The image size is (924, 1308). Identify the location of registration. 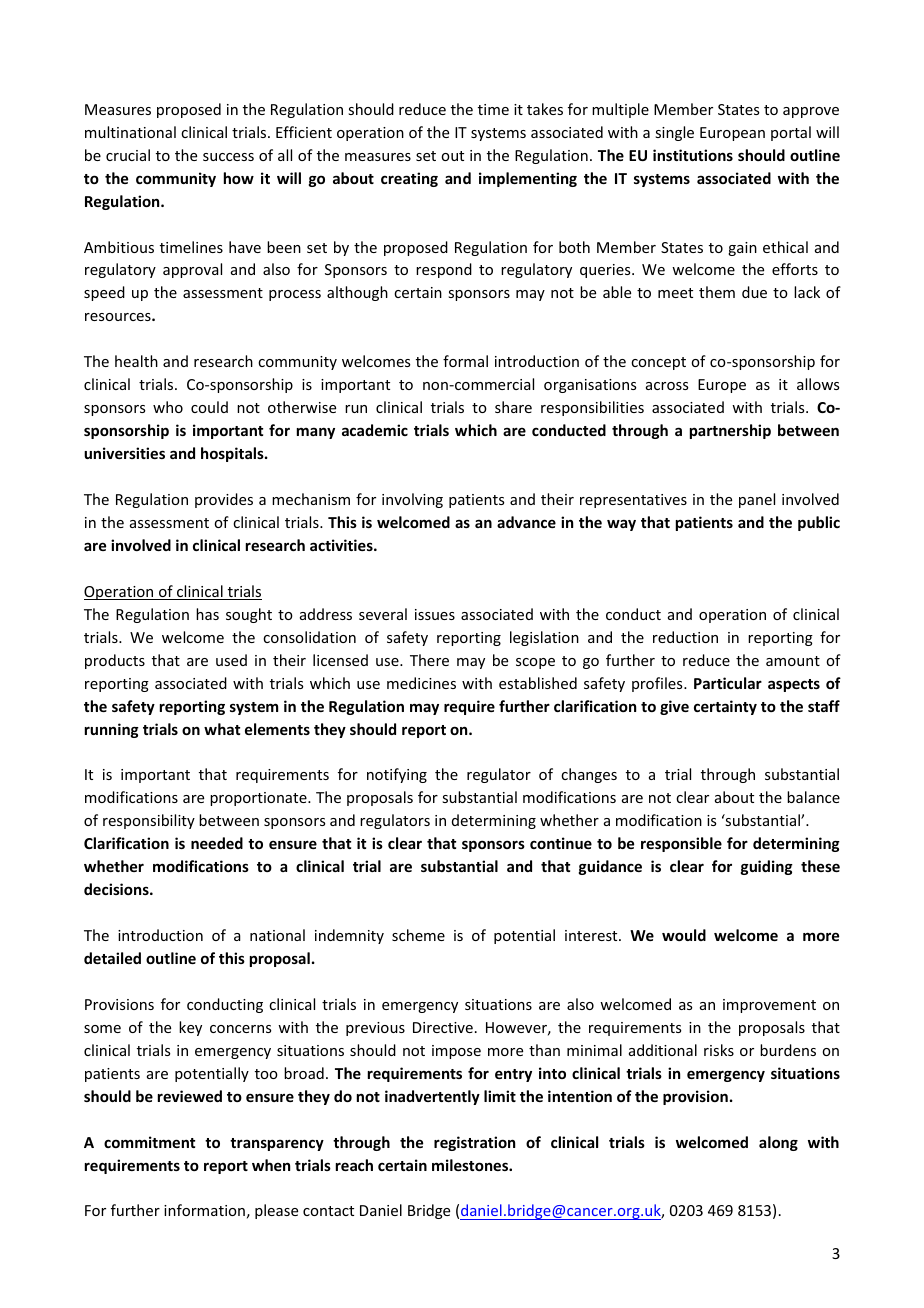
(474, 1143).
